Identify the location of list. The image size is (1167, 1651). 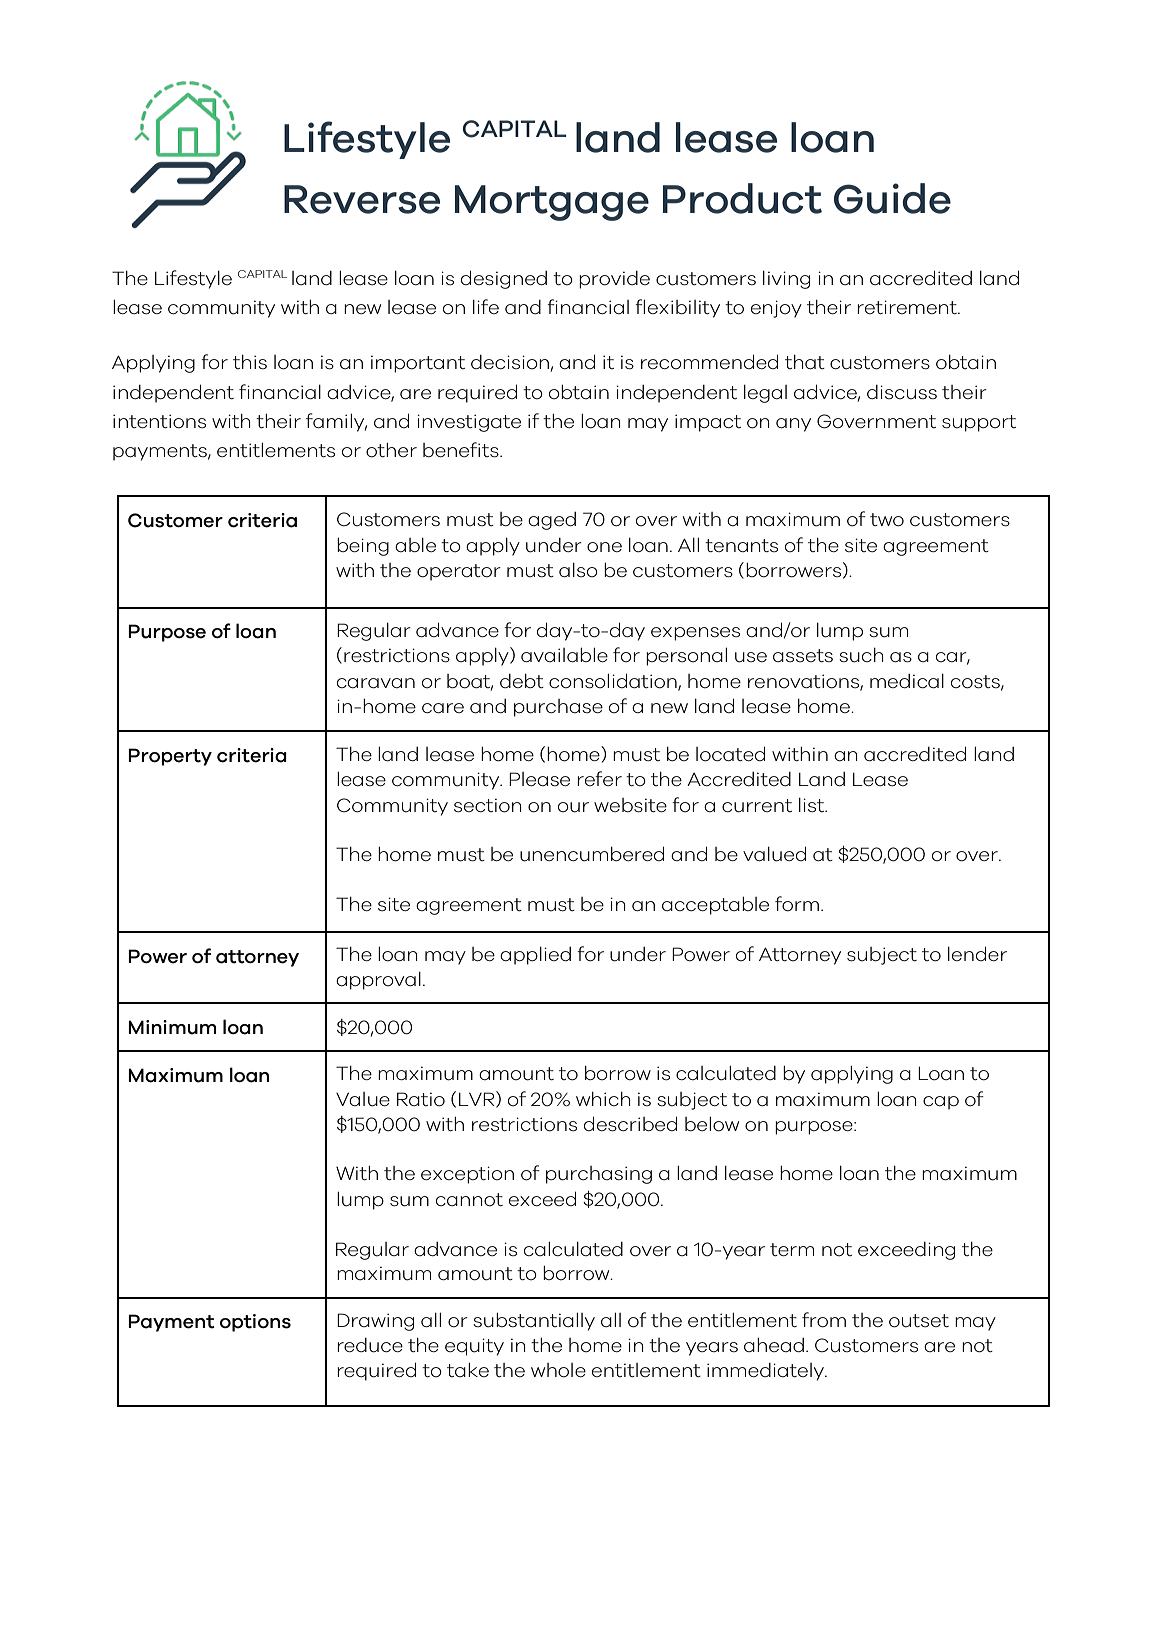
(813, 805).
